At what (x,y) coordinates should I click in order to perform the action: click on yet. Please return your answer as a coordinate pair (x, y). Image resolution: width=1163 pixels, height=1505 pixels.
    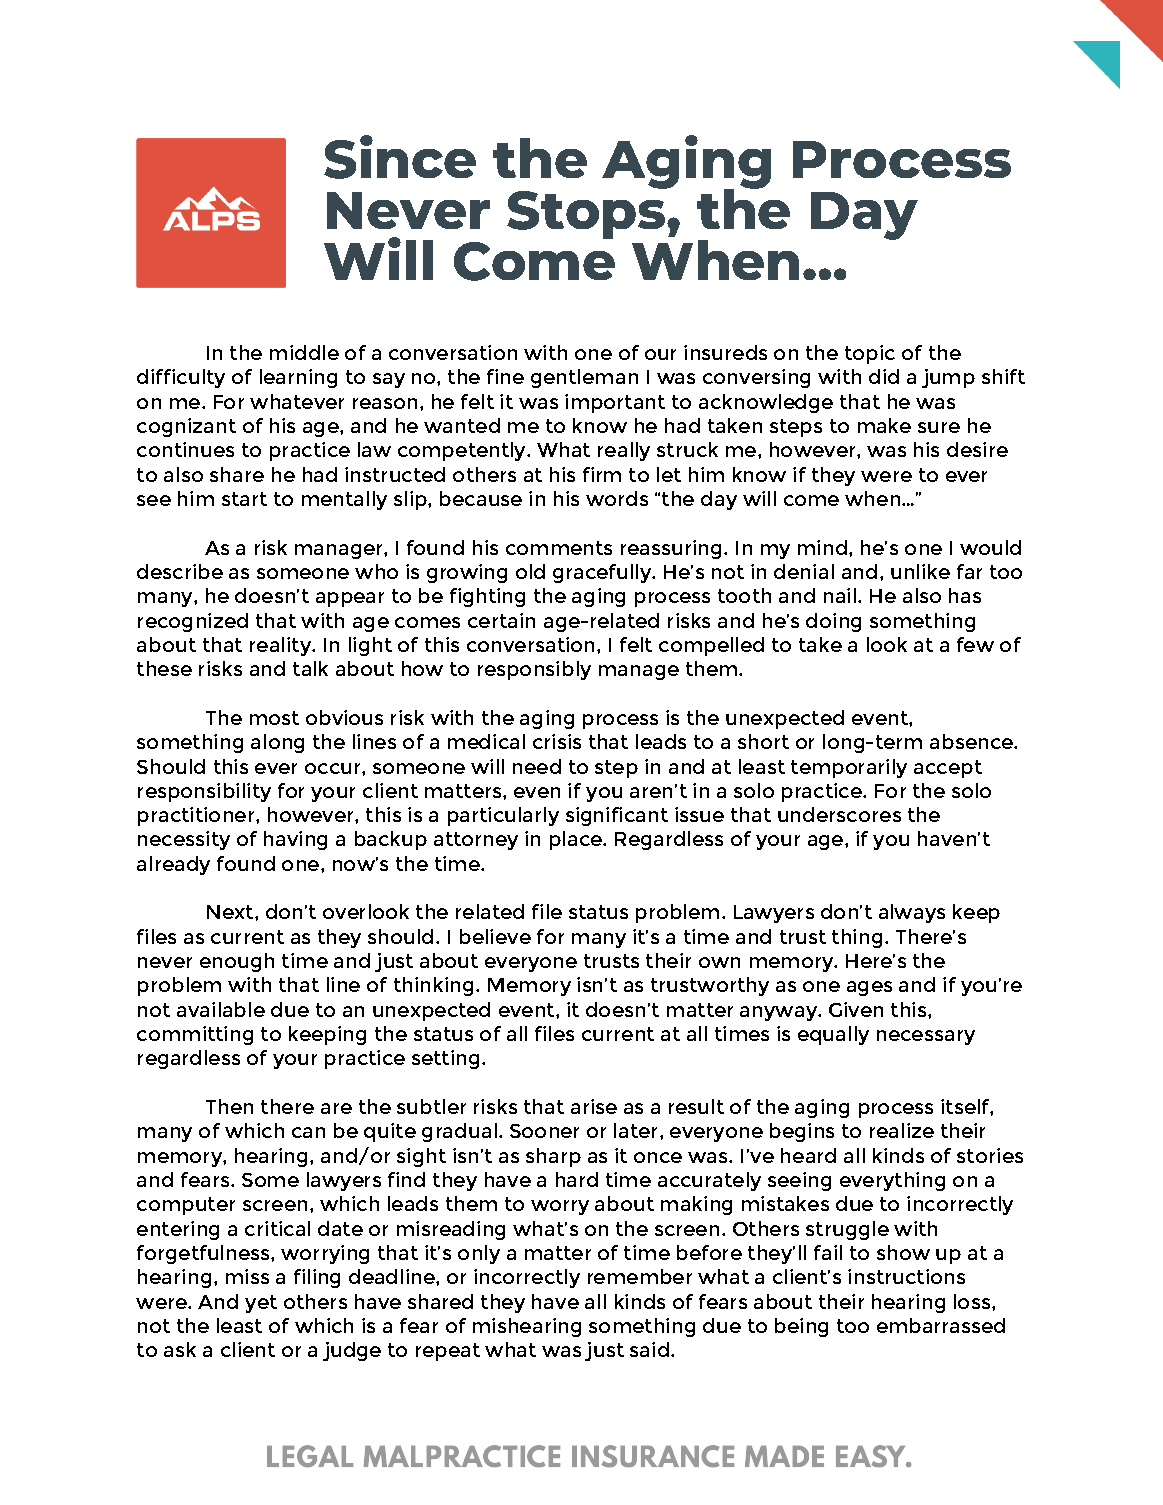
    Looking at the image, I should click on (261, 1304).
